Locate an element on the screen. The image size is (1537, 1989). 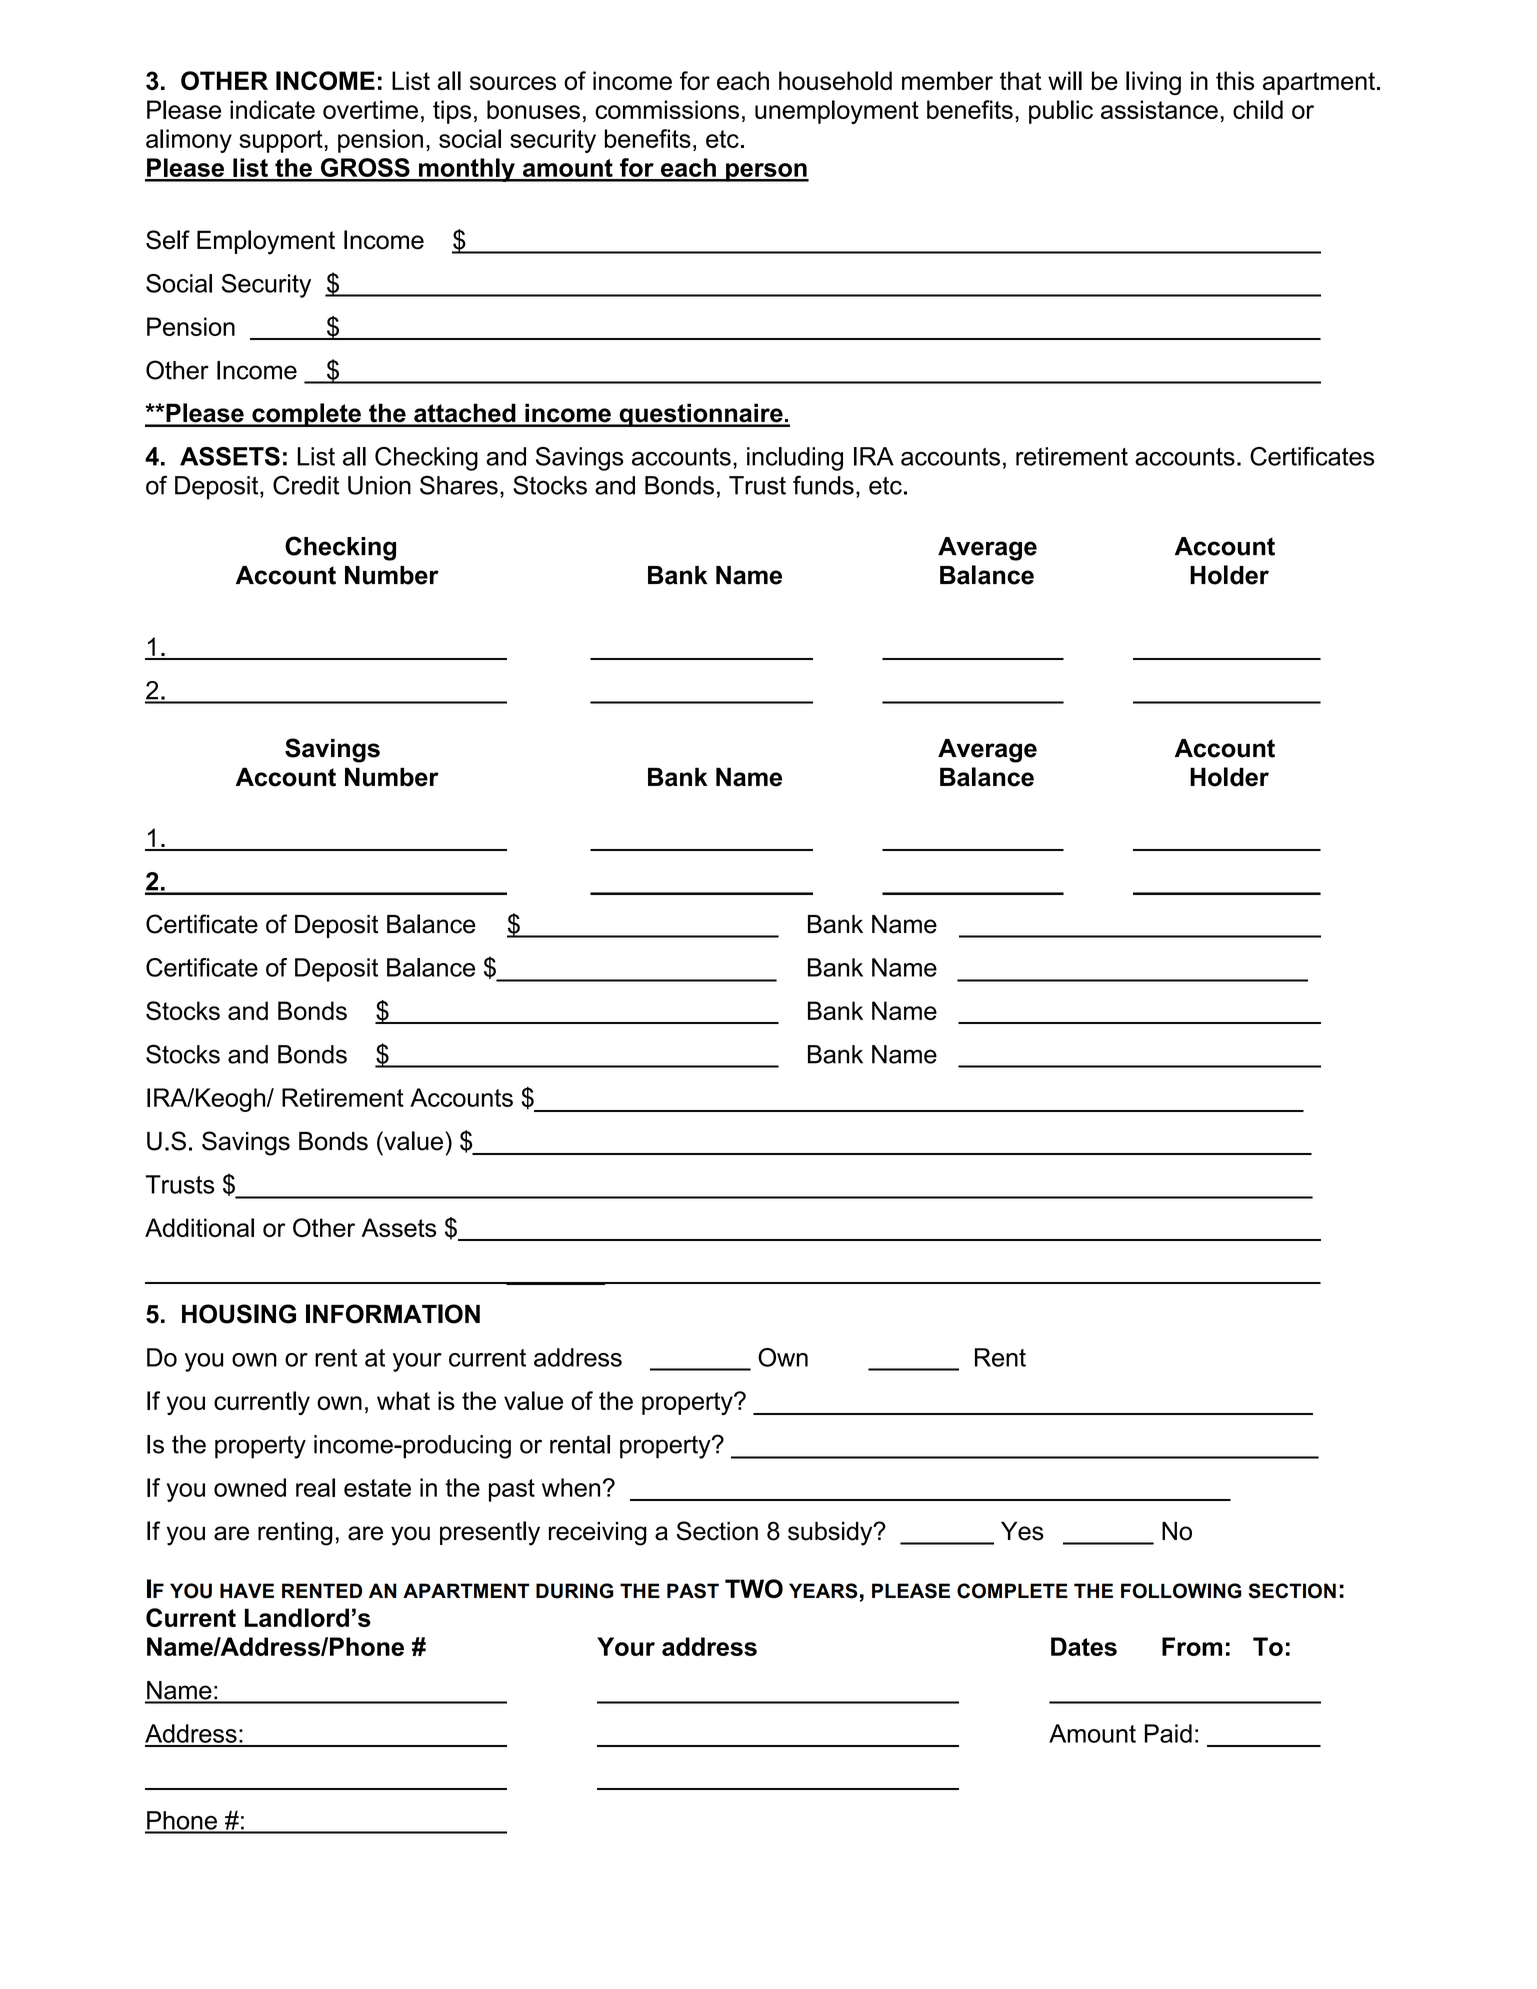
HAVE is located at coordinates (247, 1590).
